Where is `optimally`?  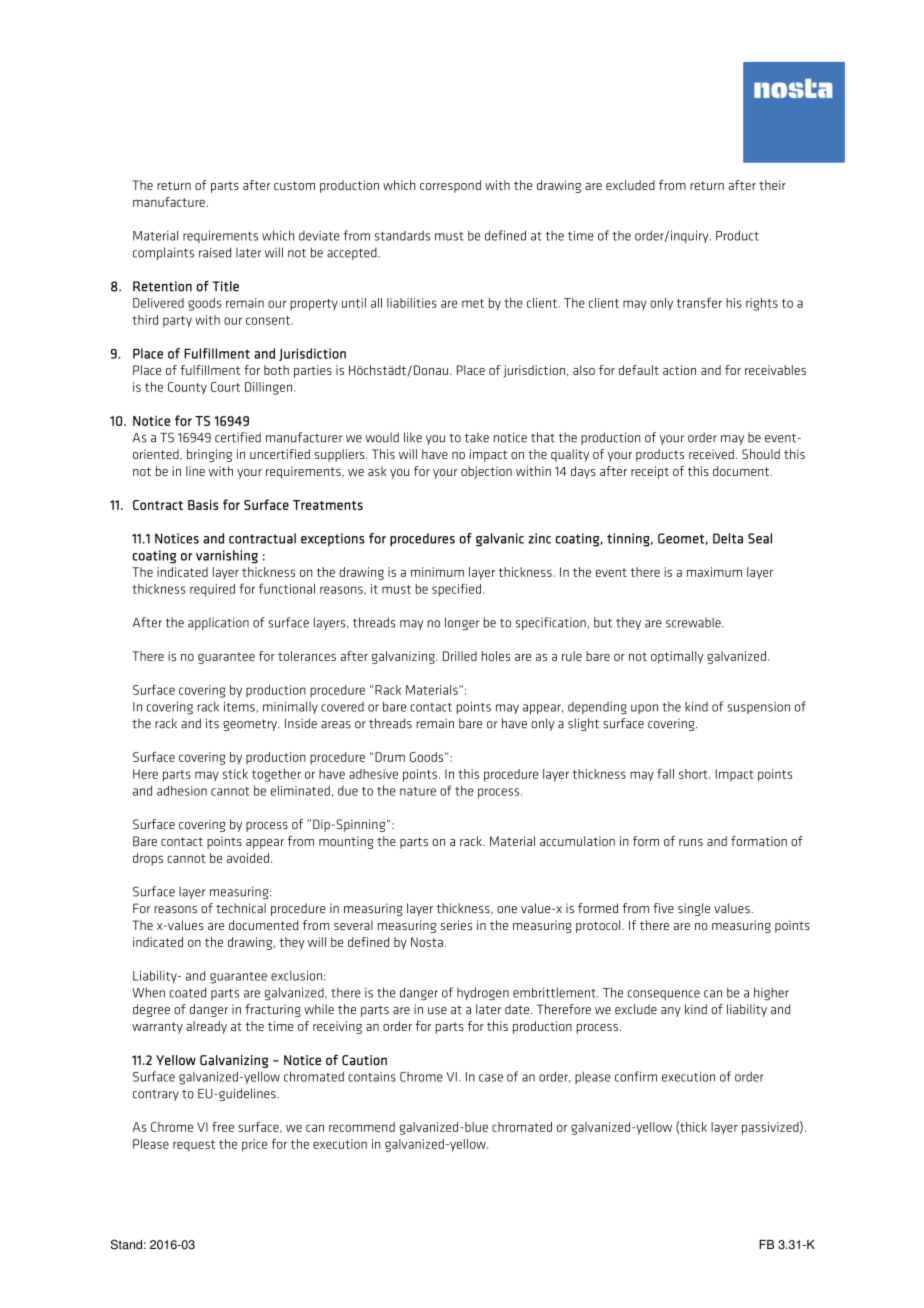
optimally is located at coordinates (677, 657).
